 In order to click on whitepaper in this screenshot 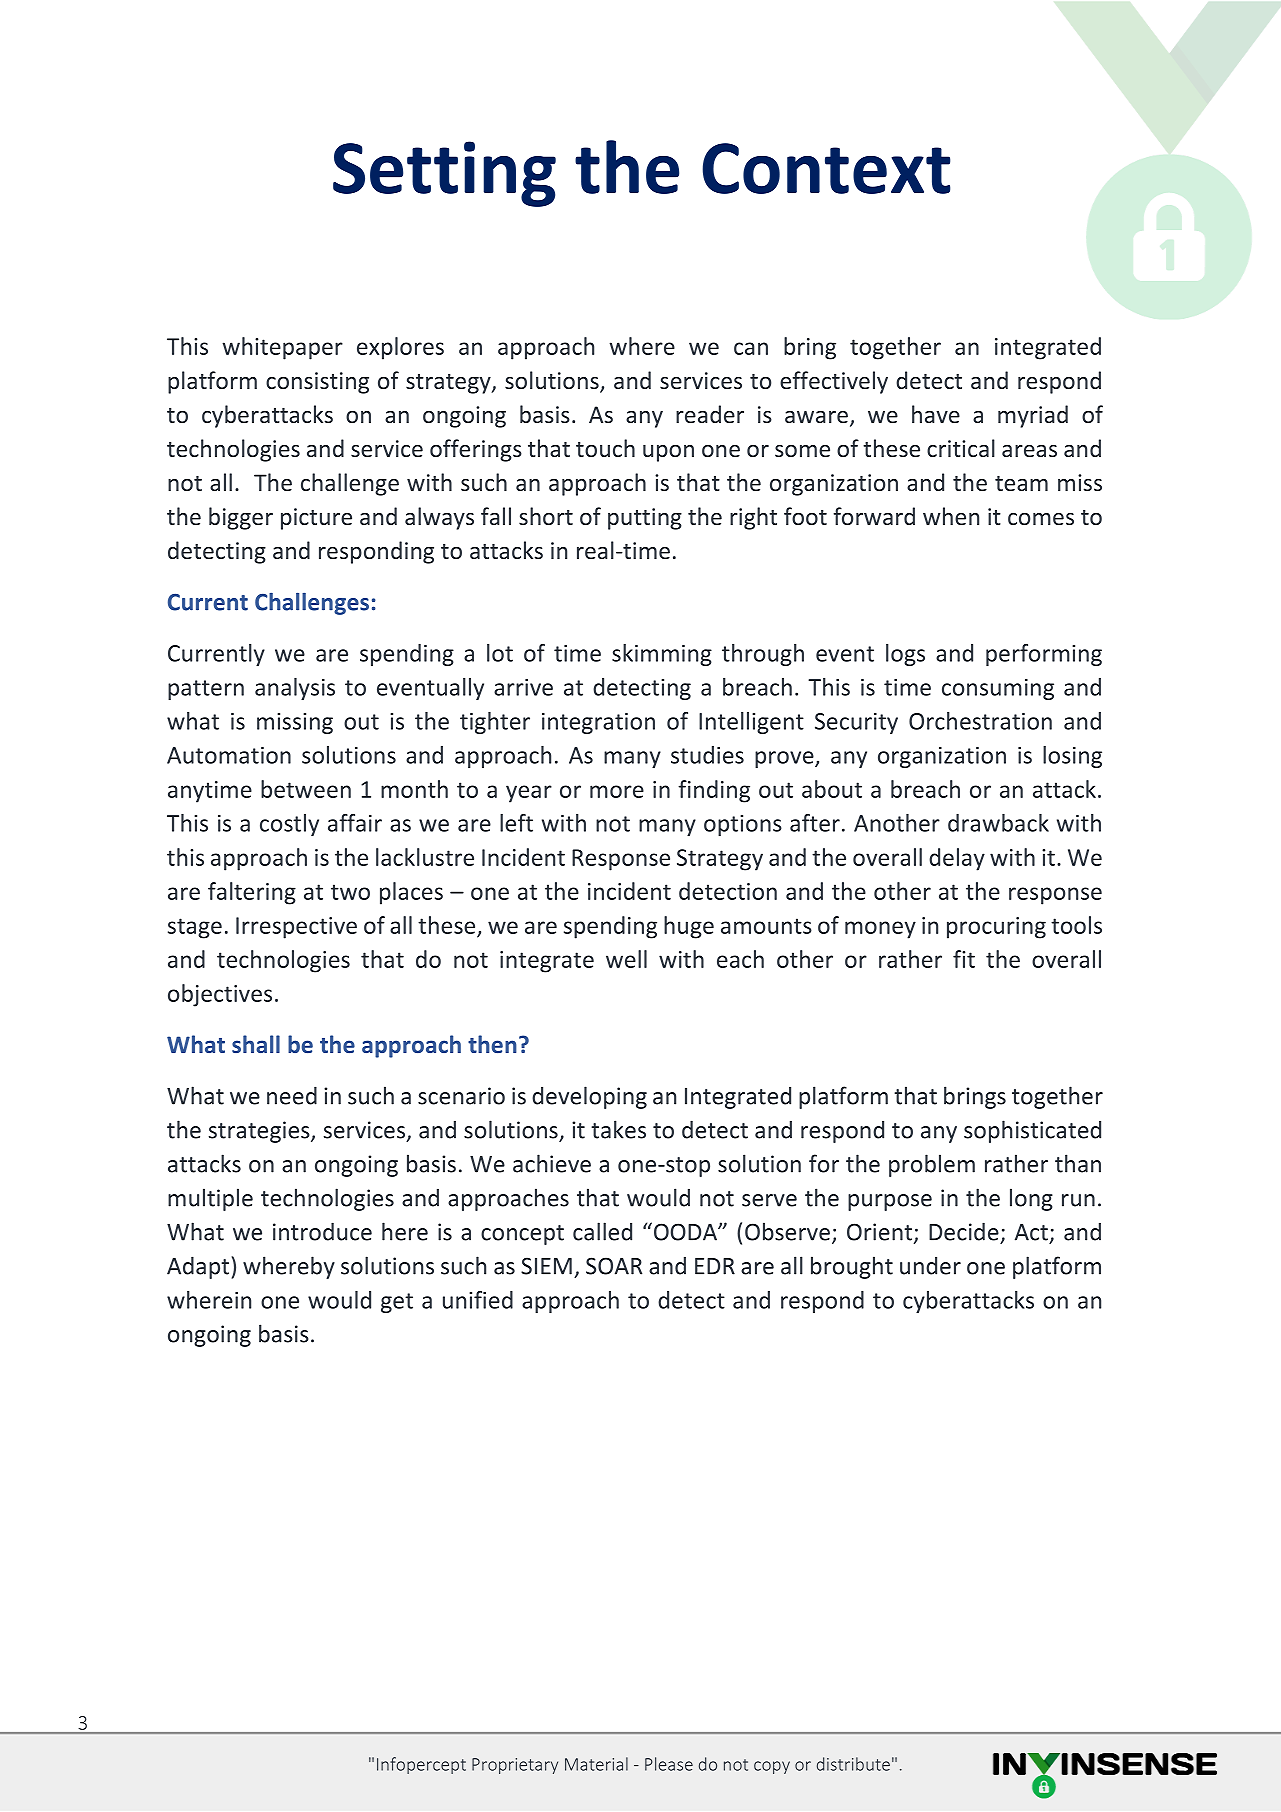, I will do `click(282, 348)`.
